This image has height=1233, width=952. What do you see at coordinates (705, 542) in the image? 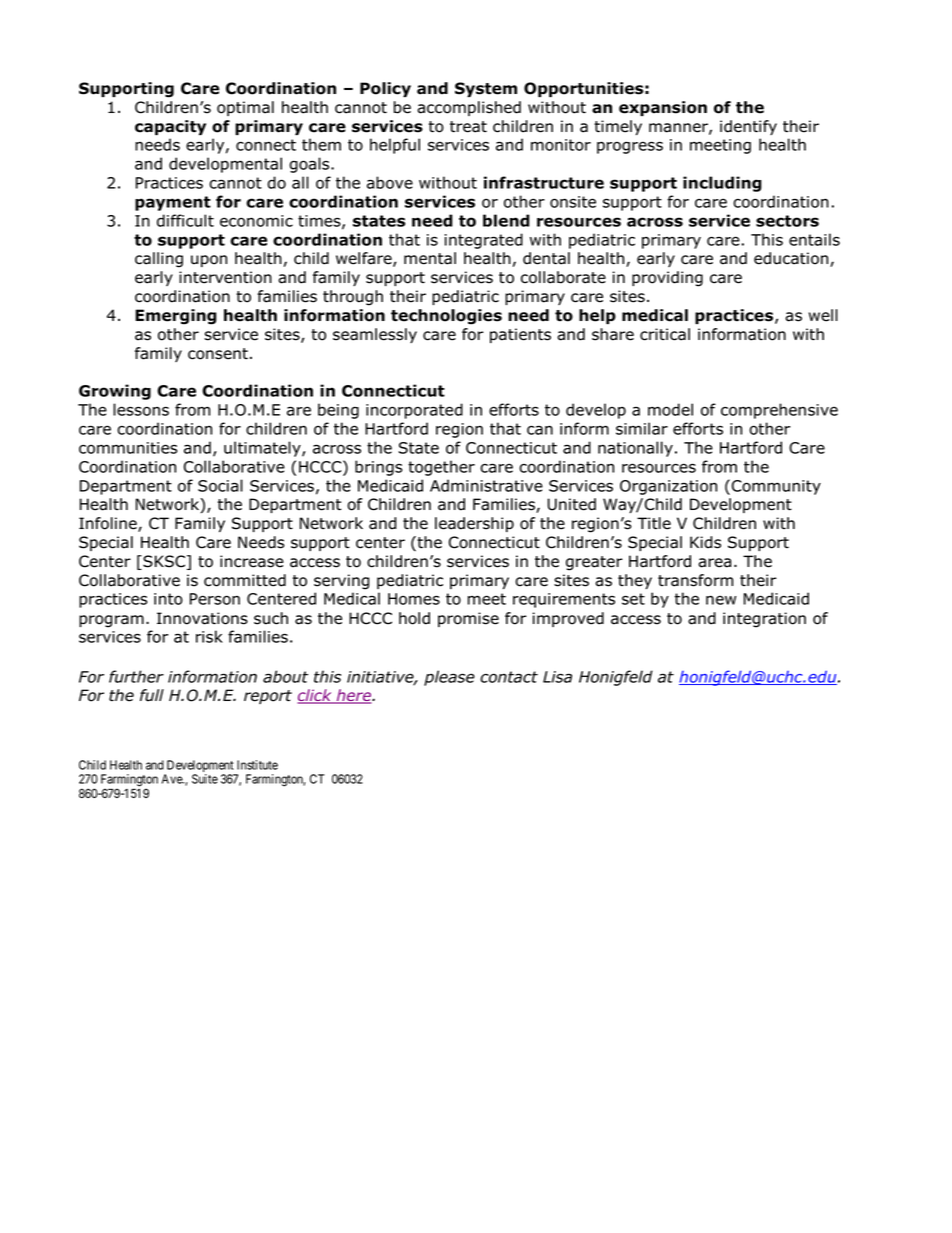
I see `Kids` at bounding box center [705, 542].
